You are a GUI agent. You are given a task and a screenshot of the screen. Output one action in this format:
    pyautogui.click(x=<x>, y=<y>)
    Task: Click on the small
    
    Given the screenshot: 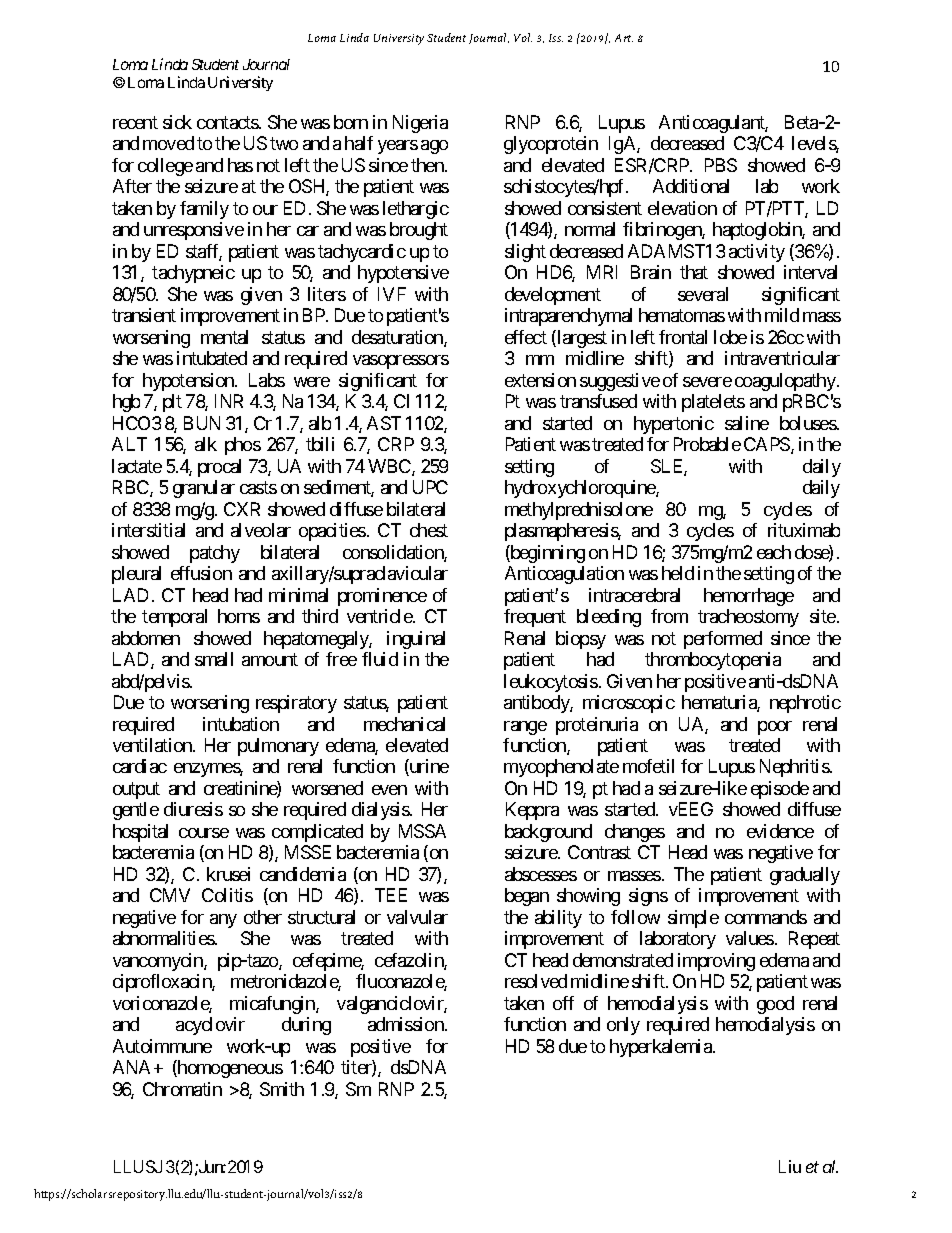 What is the action you would take?
    pyautogui.click(x=214, y=659)
